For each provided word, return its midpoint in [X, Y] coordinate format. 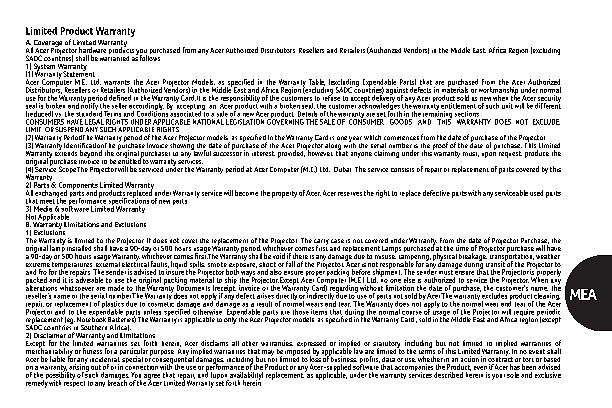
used [536, 193]
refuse [330, 96]
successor [227, 154]
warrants [117, 82]
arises [264, 294]
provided [291, 154]
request [510, 154]
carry [321, 243]
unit [506, 104]
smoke [217, 264]
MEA [583, 294]
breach [117, 381]
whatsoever [77, 286]
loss [315, 358]
